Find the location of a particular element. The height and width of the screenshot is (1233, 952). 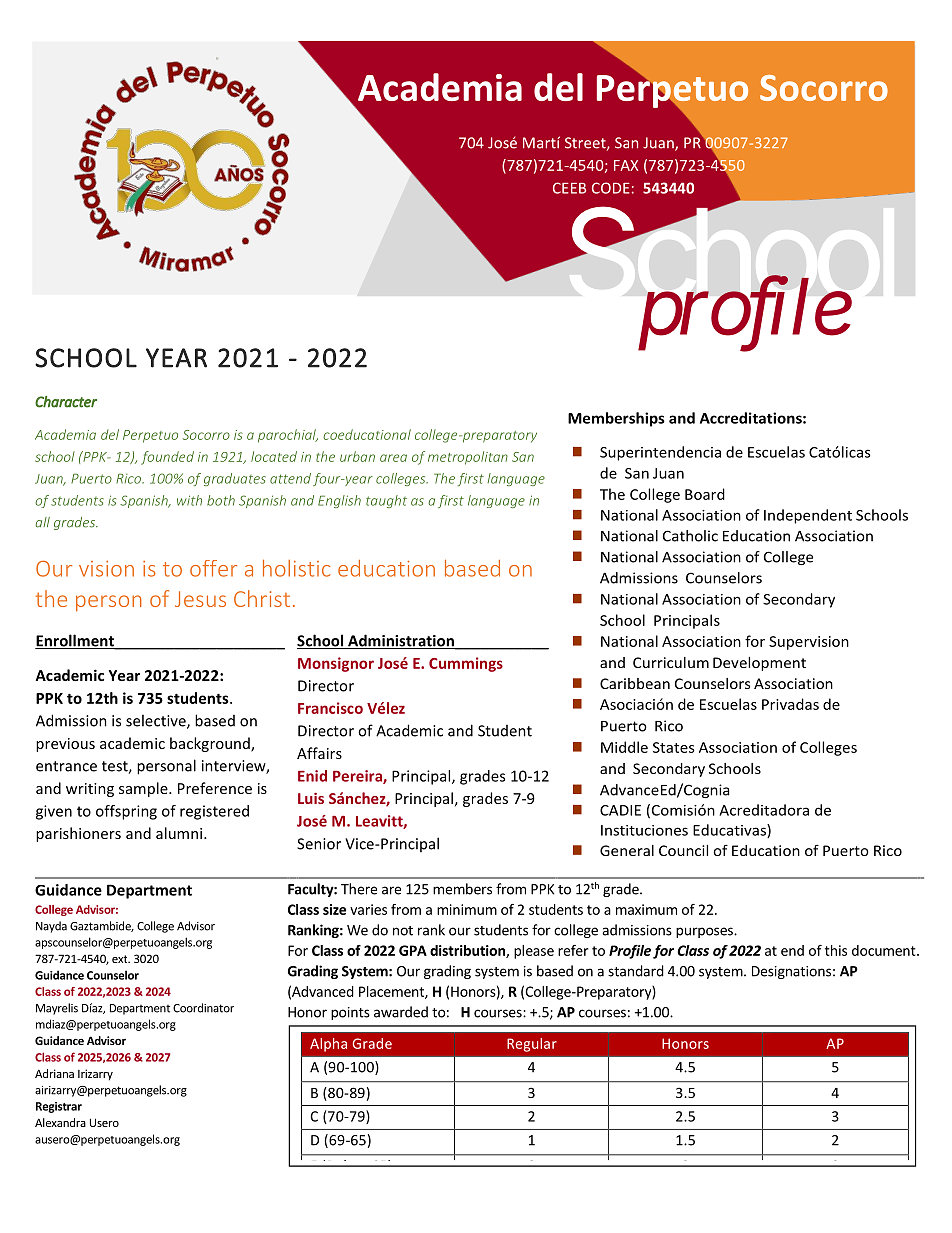

CODE is located at coordinates (611, 188).
